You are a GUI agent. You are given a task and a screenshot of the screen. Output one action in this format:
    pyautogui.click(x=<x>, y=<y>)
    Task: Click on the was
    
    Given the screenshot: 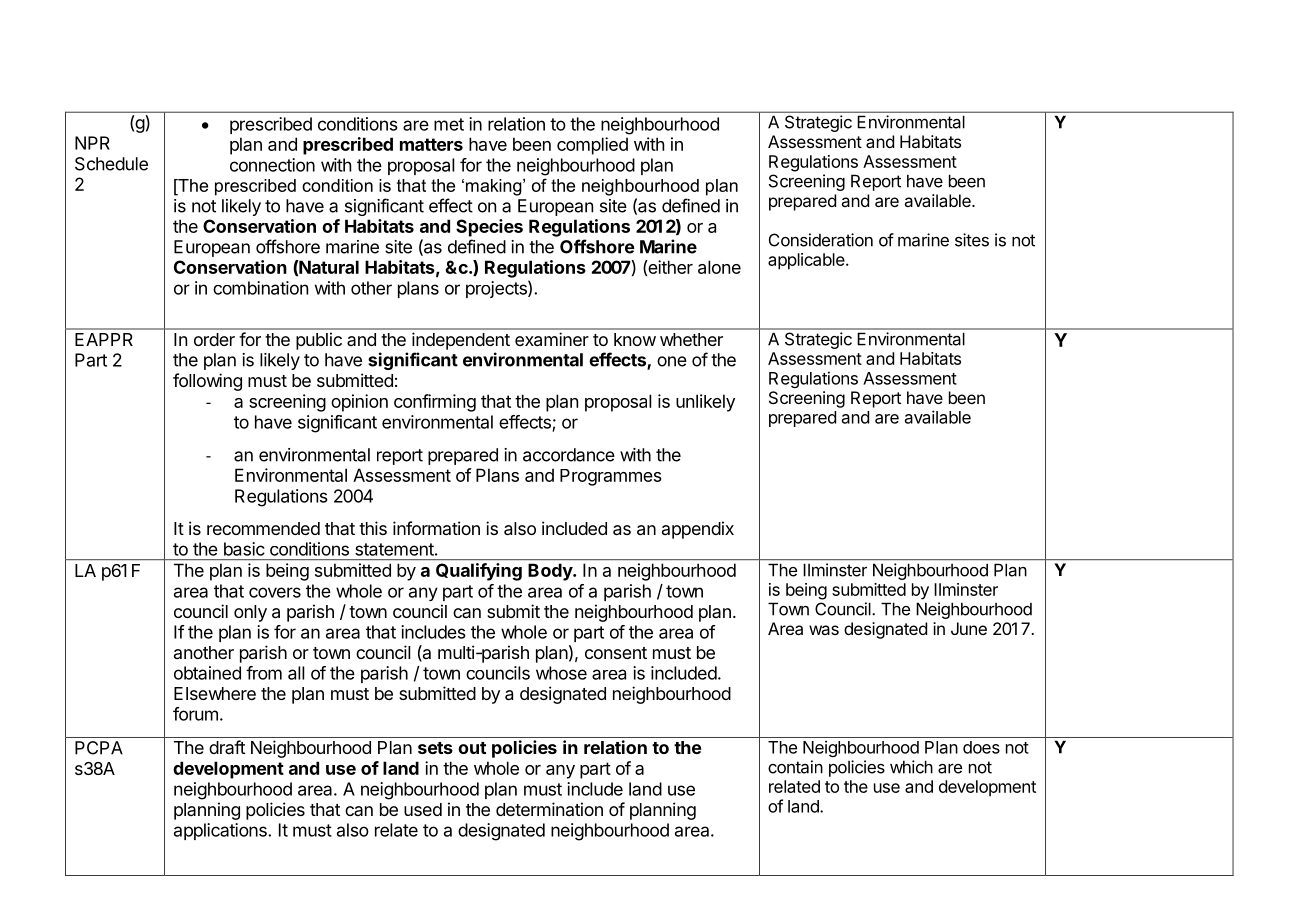 What is the action you would take?
    pyautogui.click(x=824, y=630)
